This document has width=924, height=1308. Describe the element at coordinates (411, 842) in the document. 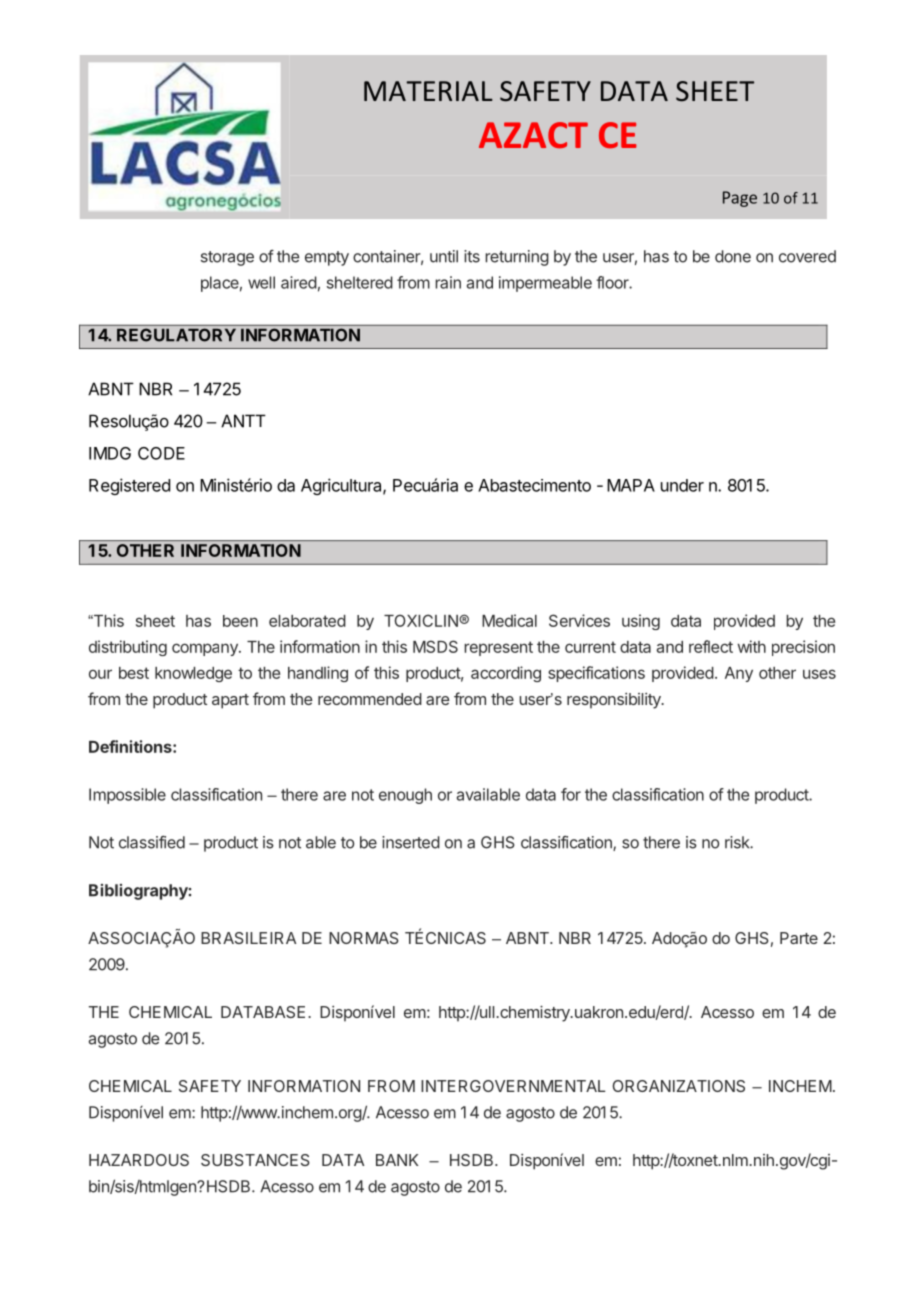

I see `inserted` at that location.
